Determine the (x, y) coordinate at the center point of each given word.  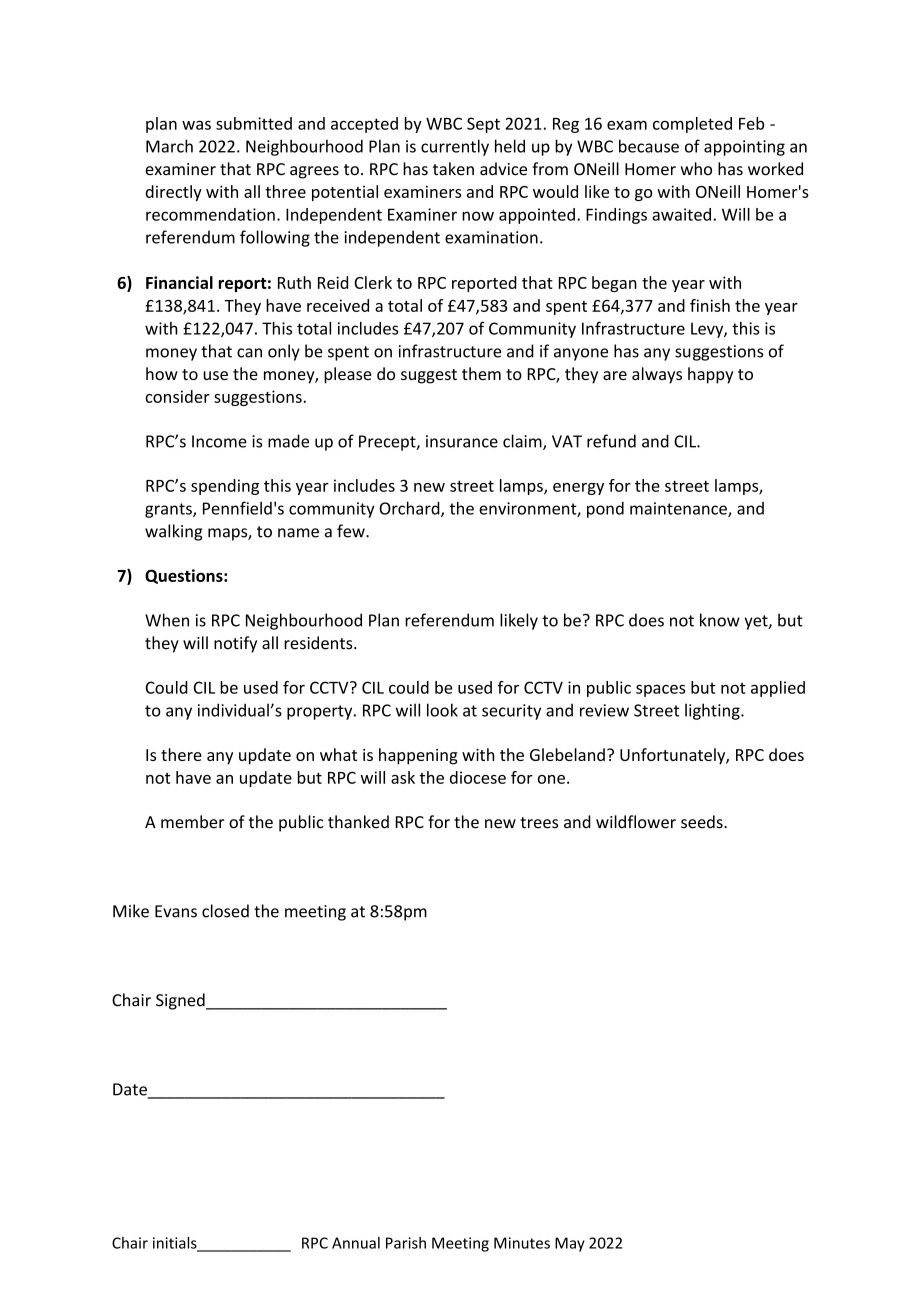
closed (225, 911)
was (196, 125)
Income (219, 441)
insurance (462, 441)
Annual (356, 1243)
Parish (406, 1243)
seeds (703, 822)
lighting (713, 711)
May (570, 1244)
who (696, 169)
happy (710, 375)
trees (539, 823)
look (442, 710)
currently (455, 147)
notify (235, 644)
